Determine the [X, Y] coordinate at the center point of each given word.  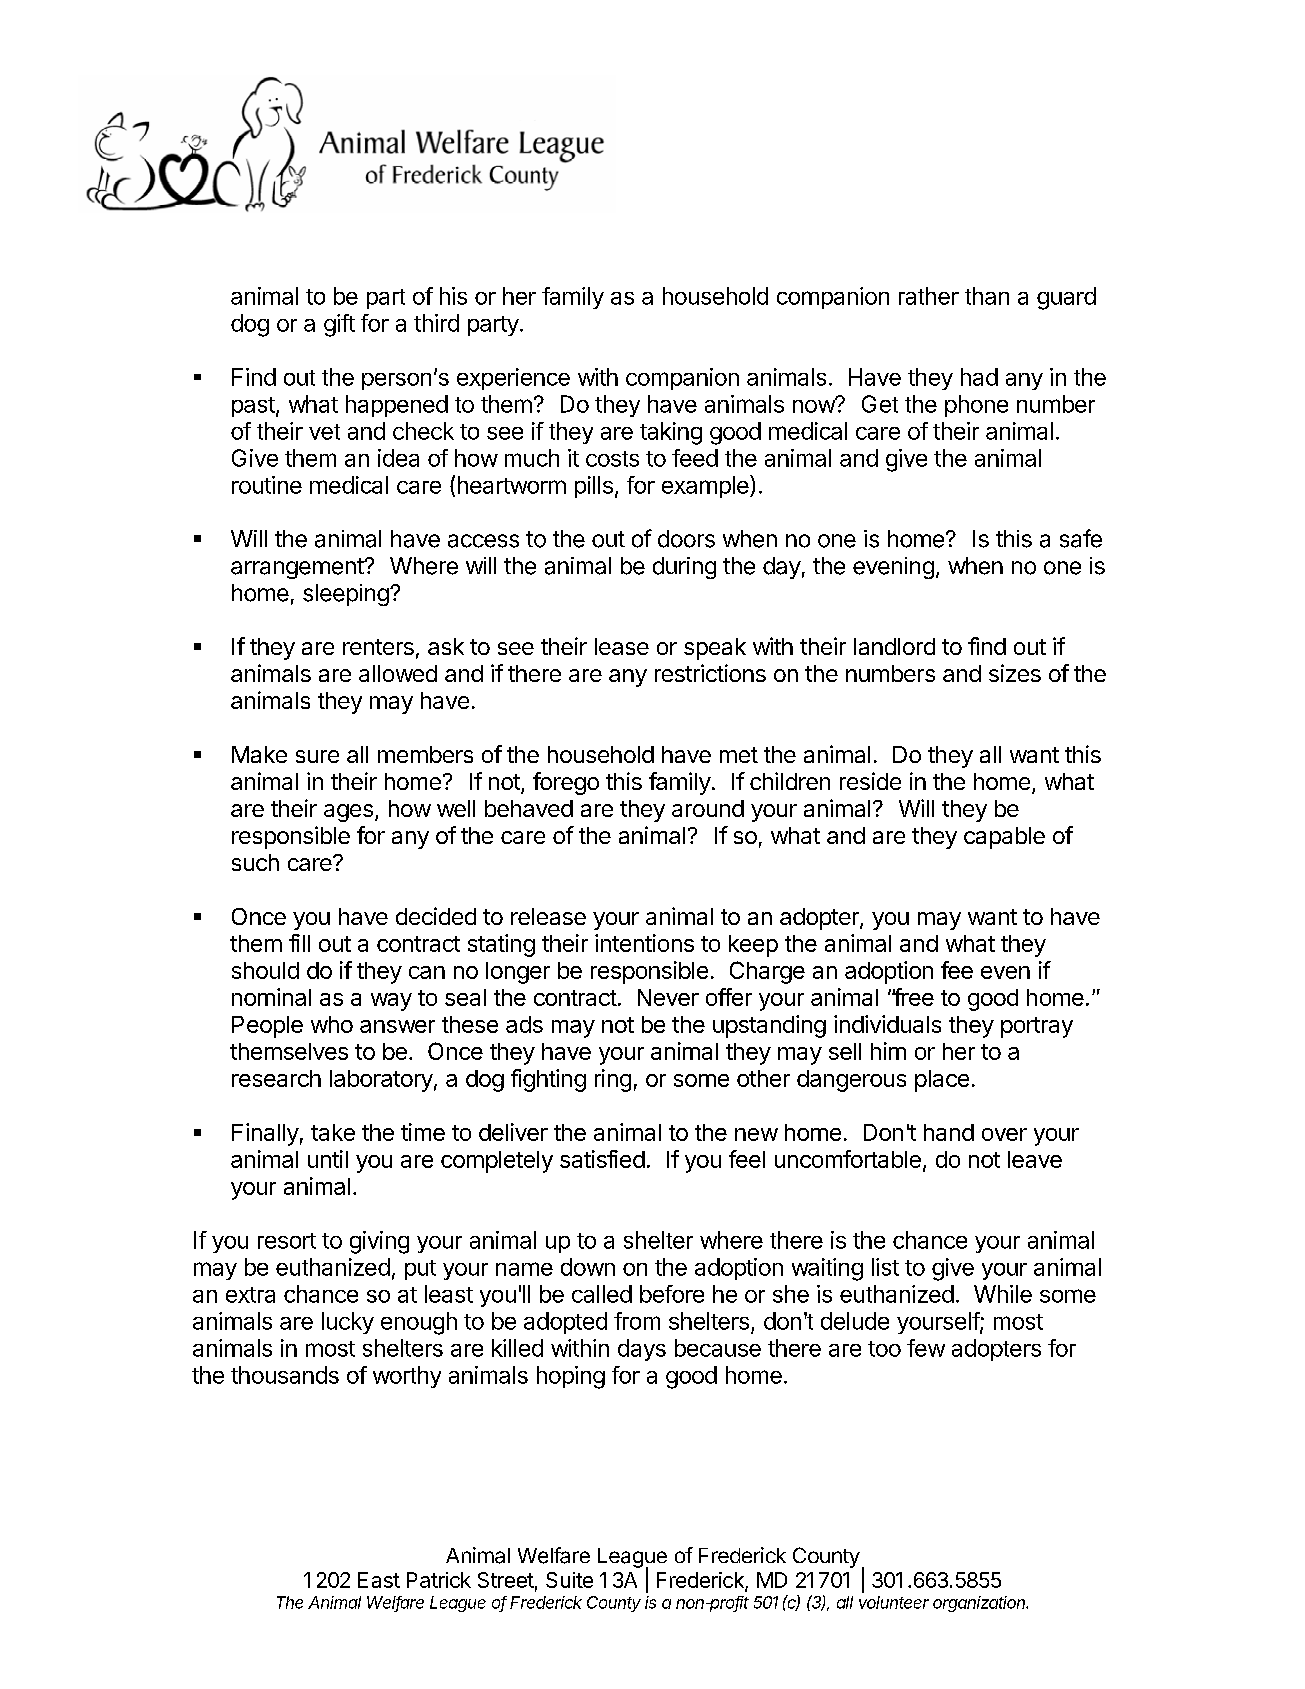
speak [715, 649]
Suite [569, 1580]
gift [339, 325]
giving [379, 1242]
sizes [1015, 673]
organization [980, 1604]
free [913, 997]
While [1003, 1294]
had [979, 377]
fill [299, 943]
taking [671, 433]
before [672, 1294]
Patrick [439, 1580]
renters [378, 647]
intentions [644, 943]
